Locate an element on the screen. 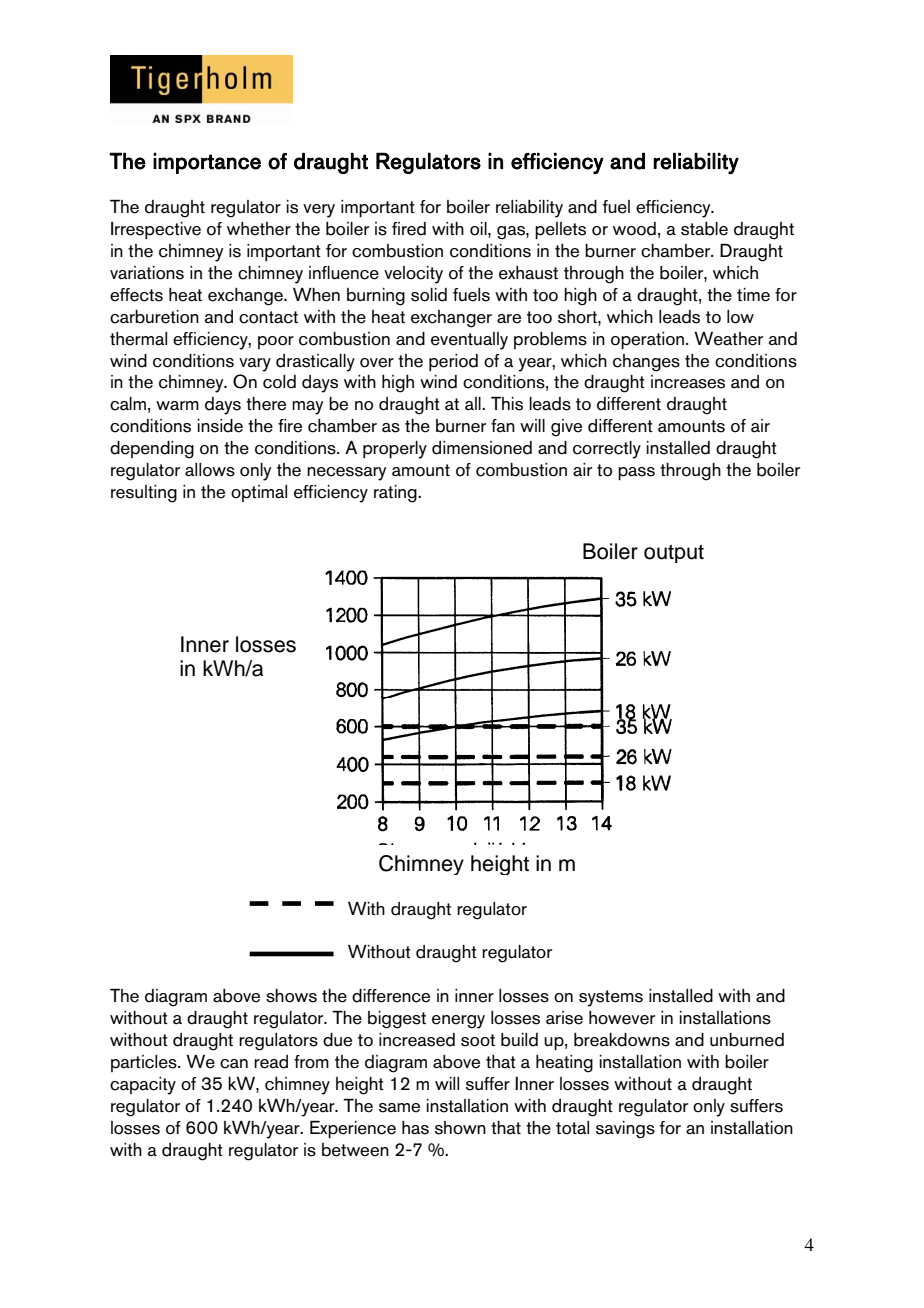 Image resolution: width=924 pixels, height=1308 pixels. output is located at coordinates (674, 553).
